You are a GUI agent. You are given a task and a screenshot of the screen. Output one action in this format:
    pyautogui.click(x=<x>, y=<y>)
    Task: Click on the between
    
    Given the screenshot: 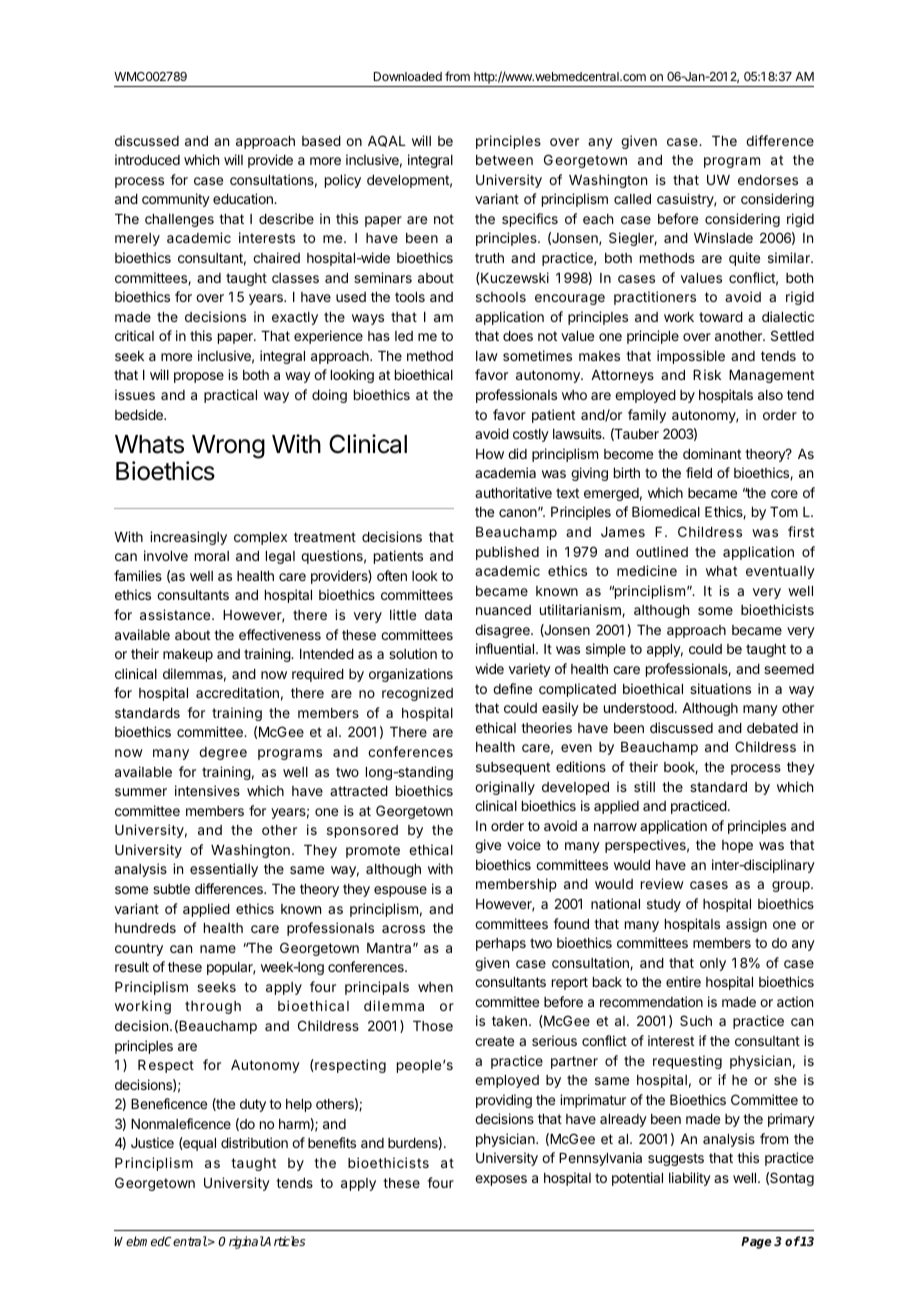 What is the action you would take?
    pyautogui.click(x=504, y=160)
